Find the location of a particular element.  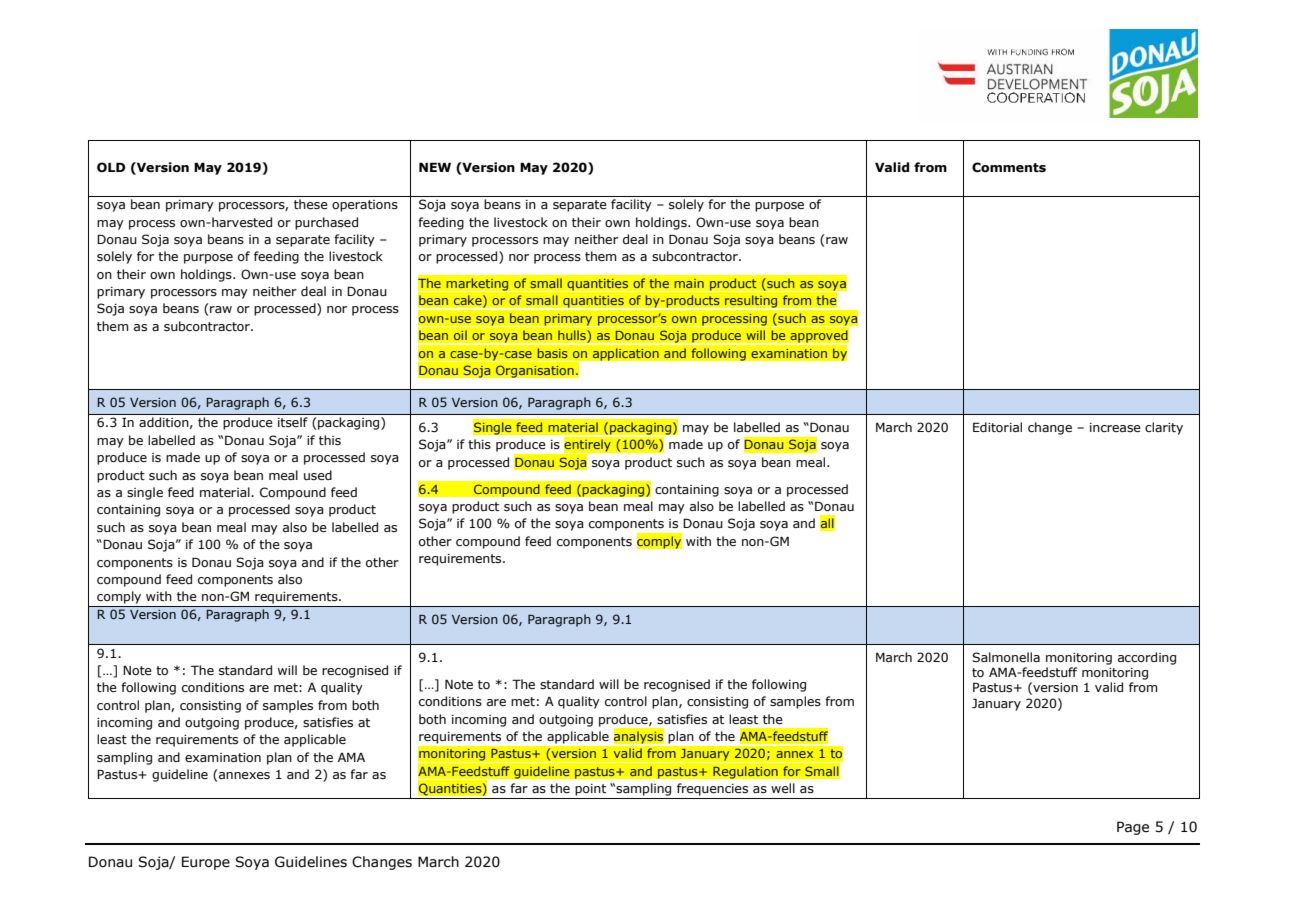

Page is located at coordinates (1133, 828).
